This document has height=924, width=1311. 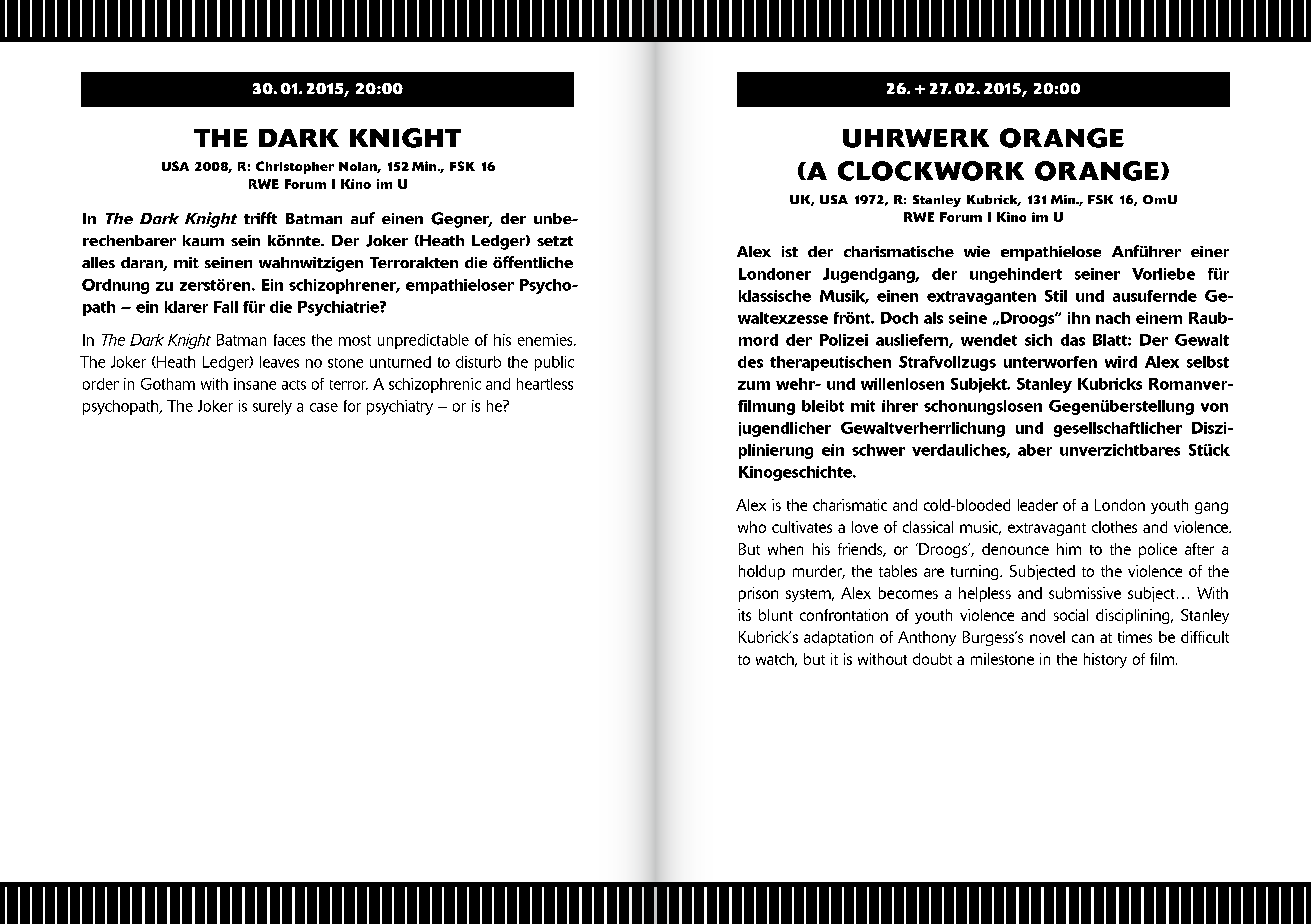 I want to click on enemies, so click(x=546, y=340).
